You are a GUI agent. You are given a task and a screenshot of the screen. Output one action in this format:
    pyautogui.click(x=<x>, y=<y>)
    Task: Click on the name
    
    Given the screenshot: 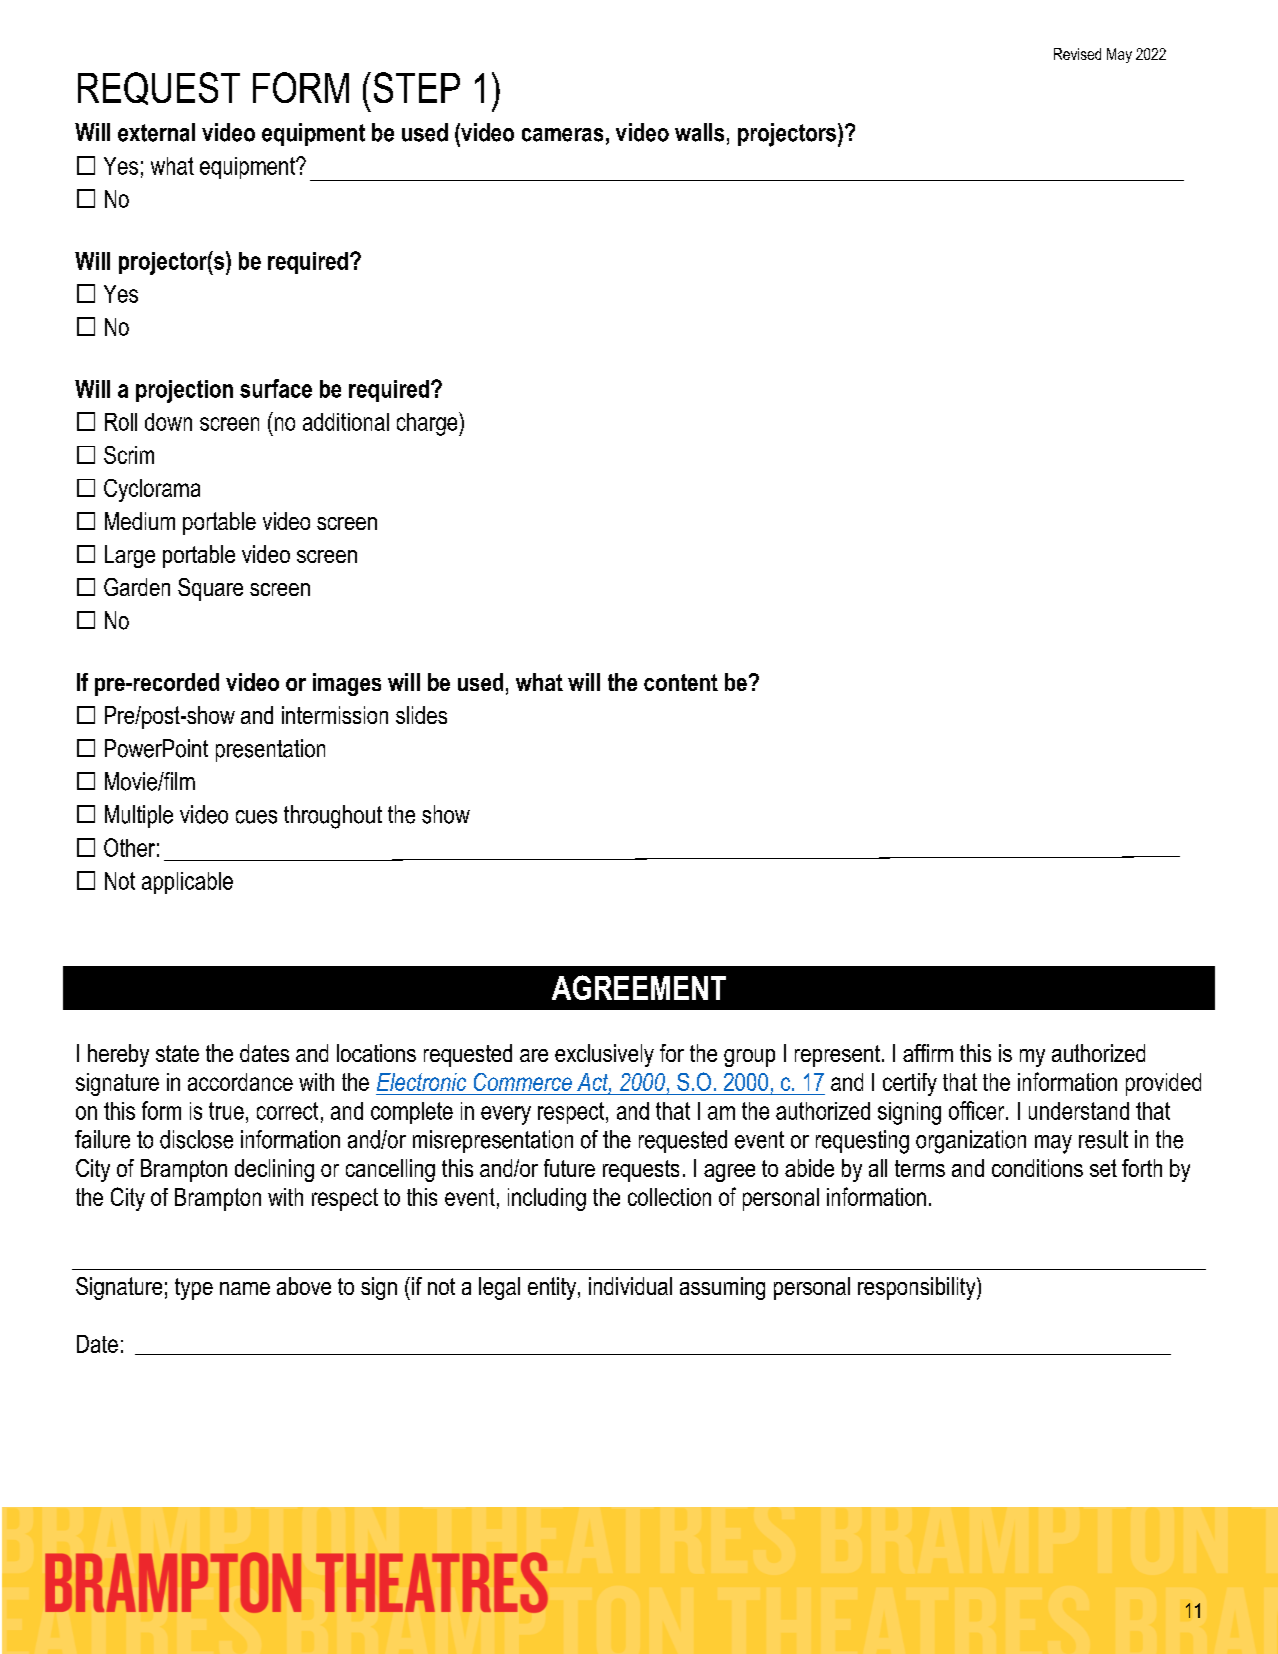 What is the action you would take?
    pyautogui.click(x=245, y=1288)
